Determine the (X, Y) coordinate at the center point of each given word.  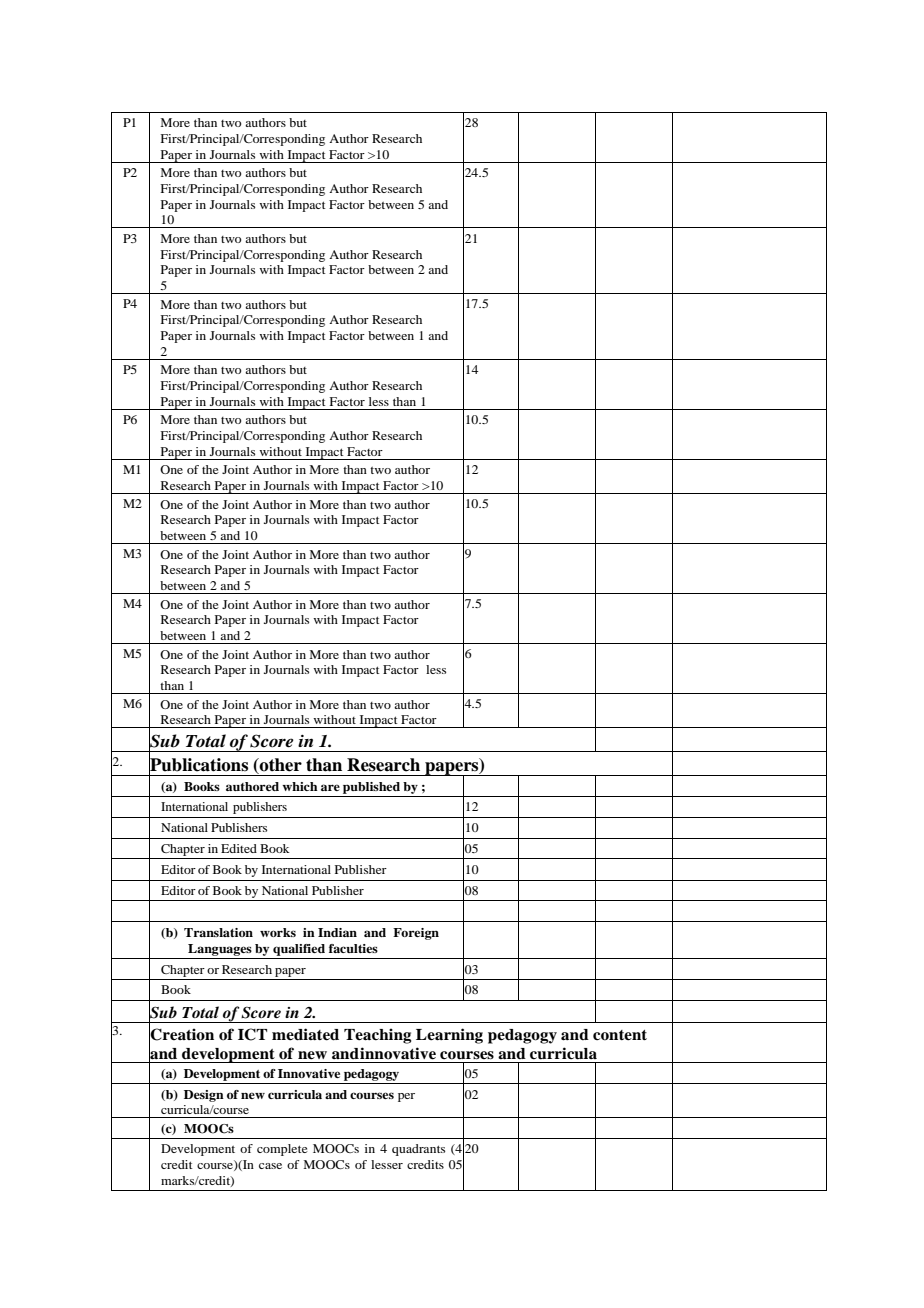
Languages (220, 950)
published (371, 788)
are (330, 787)
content (620, 1035)
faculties (353, 948)
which (300, 786)
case (270, 1166)
